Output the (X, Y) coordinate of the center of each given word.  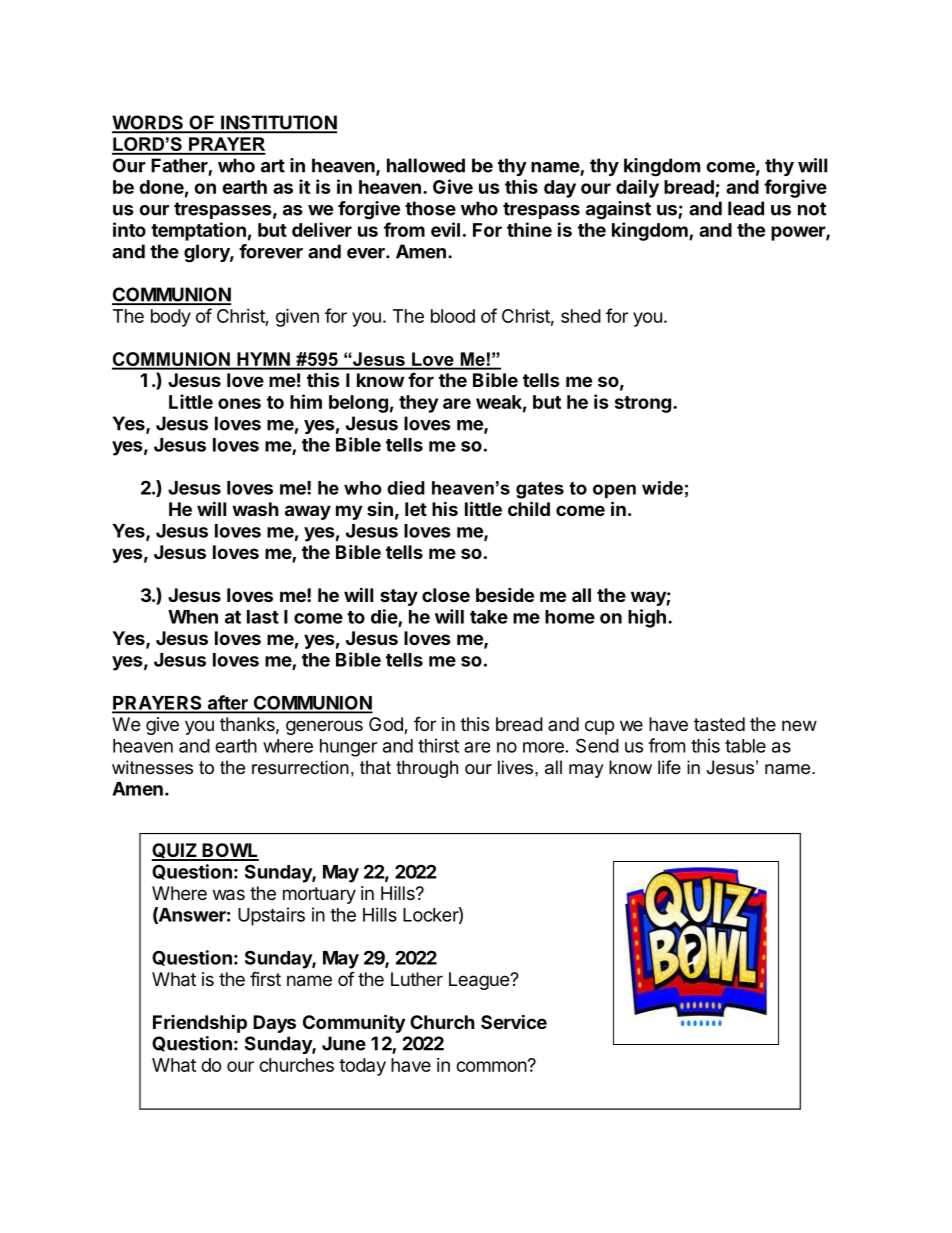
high (647, 618)
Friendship (200, 1023)
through (427, 769)
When (193, 617)
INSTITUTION (278, 123)
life (669, 767)
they (418, 404)
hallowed (426, 165)
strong (643, 404)
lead (746, 208)
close (446, 595)
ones (239, 403)
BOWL (230, 851)
